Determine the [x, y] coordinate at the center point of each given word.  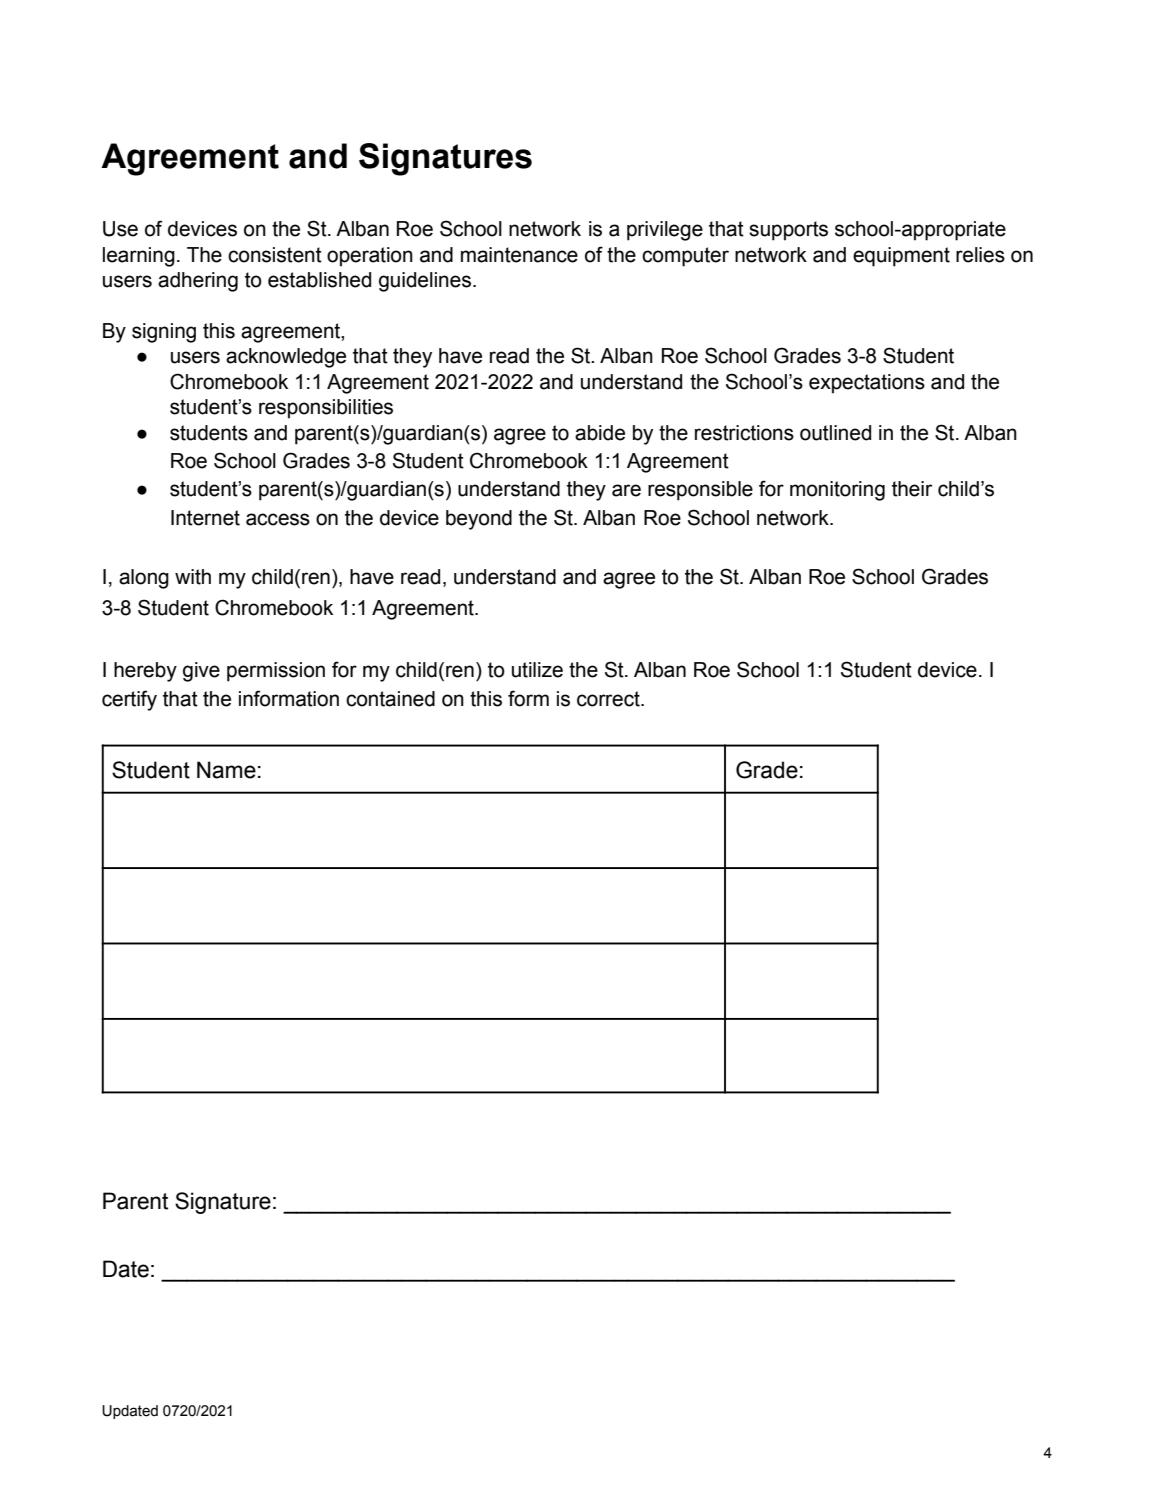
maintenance [519, 255]
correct [609, 699]
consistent [275, 255]
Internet [205, 518]
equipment [901, 257]
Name [226, 770]
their [912, 489]
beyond [479, 520]
